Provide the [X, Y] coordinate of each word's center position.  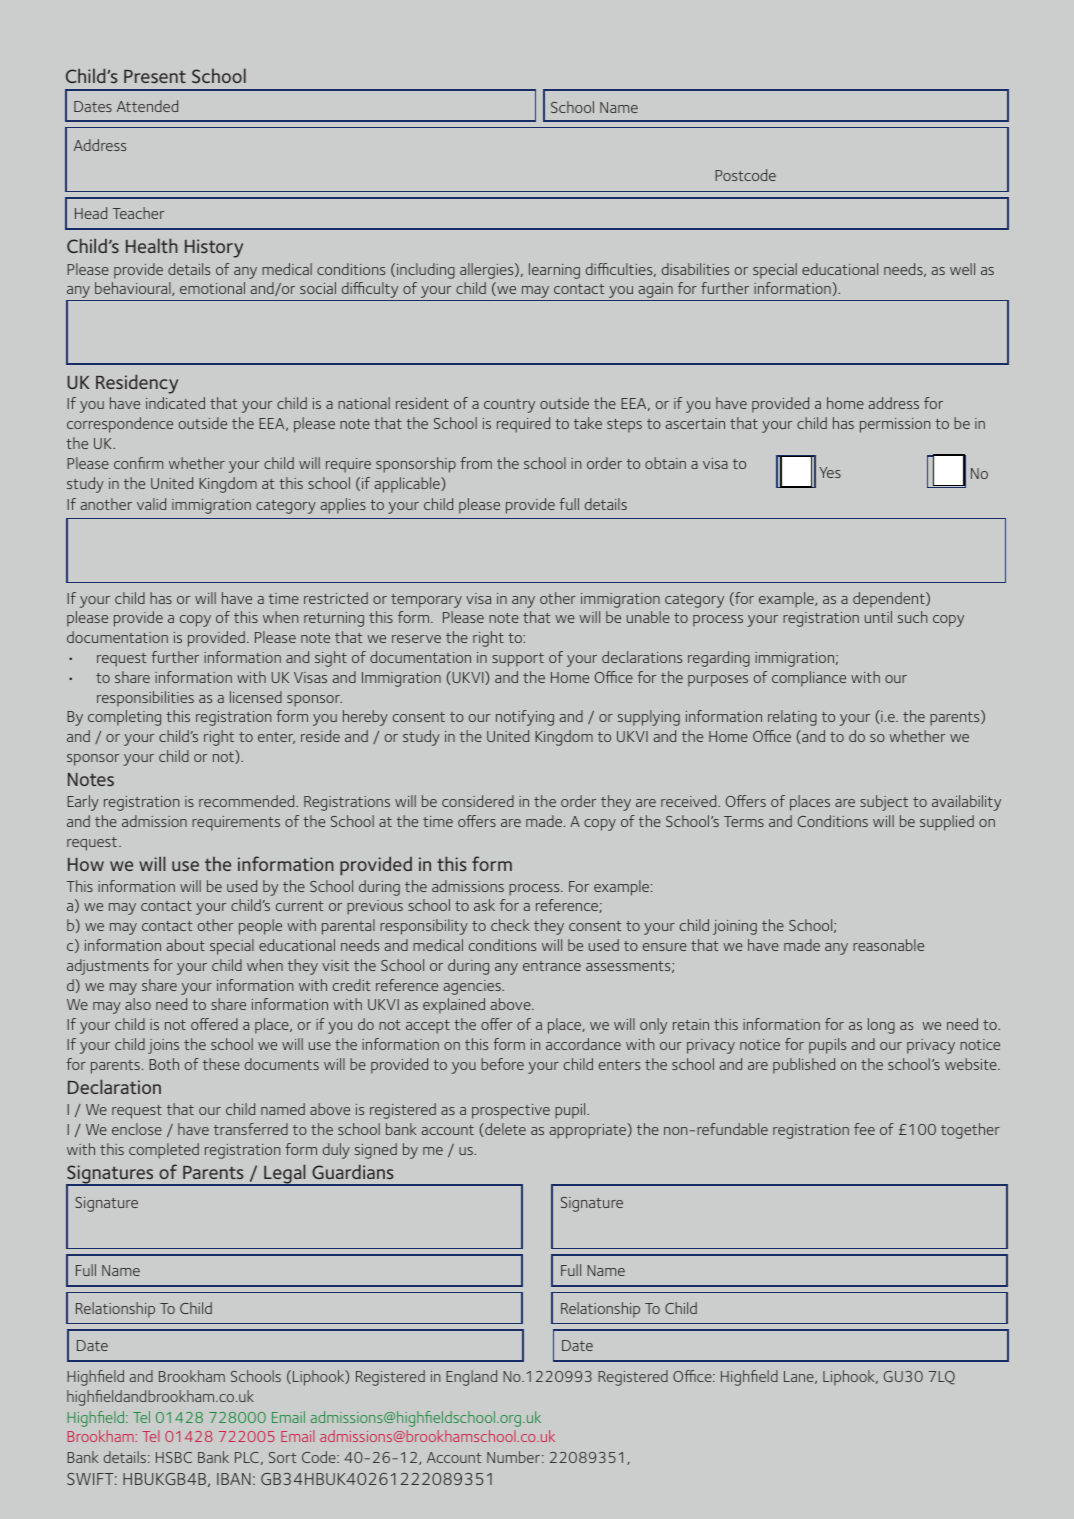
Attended [147, 106]
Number [513, 1457]
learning [554, 271]
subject [884, 803]
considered [478, 801]
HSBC [174, 1457]
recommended [248, 801]
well [962, 269]
